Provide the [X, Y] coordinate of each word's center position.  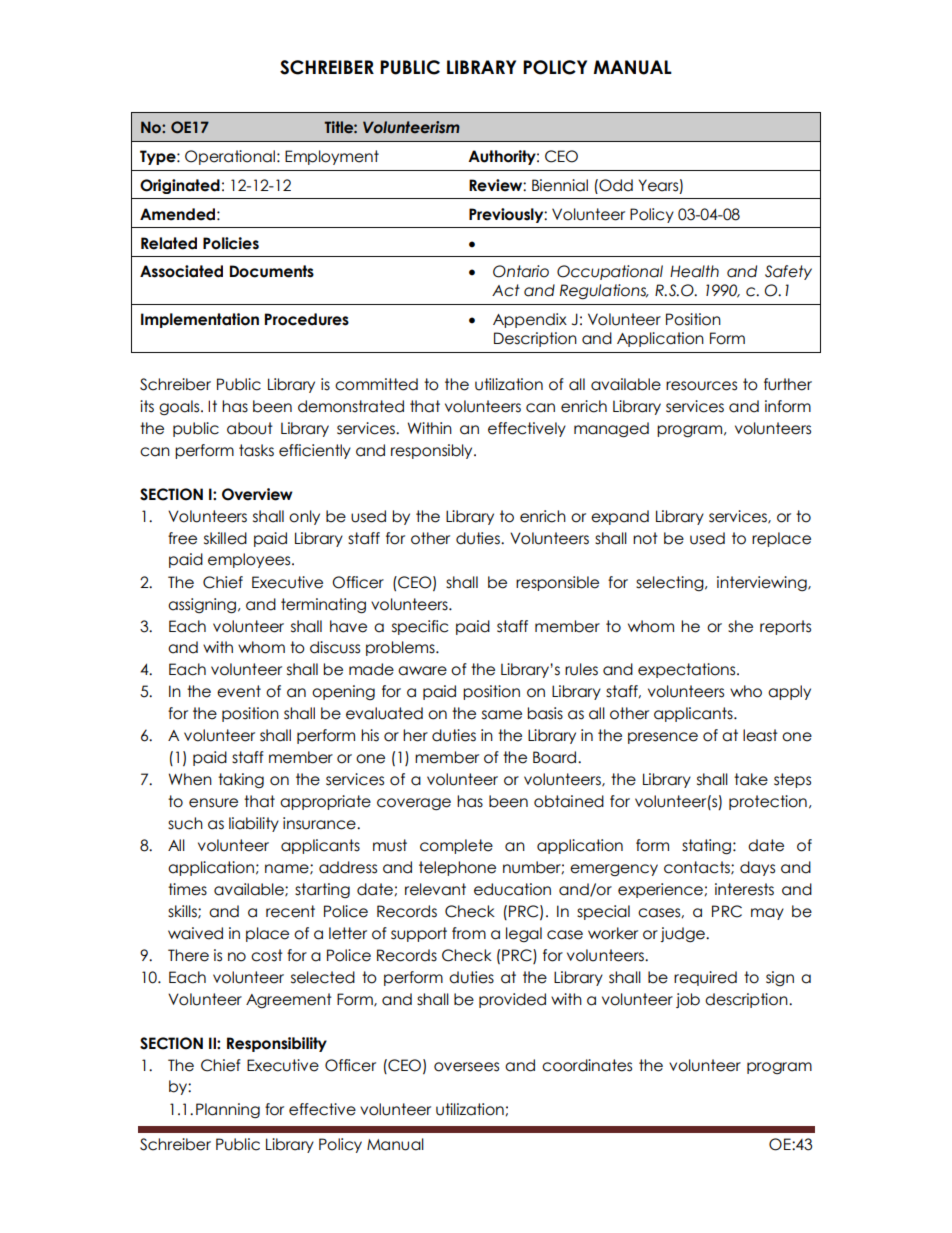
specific [420, 627]
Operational [230, 157]
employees [250, 560]
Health [694, 271]
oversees [466, 1067]
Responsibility [277, 1044]
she [740, 626]
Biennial [560, 185]
